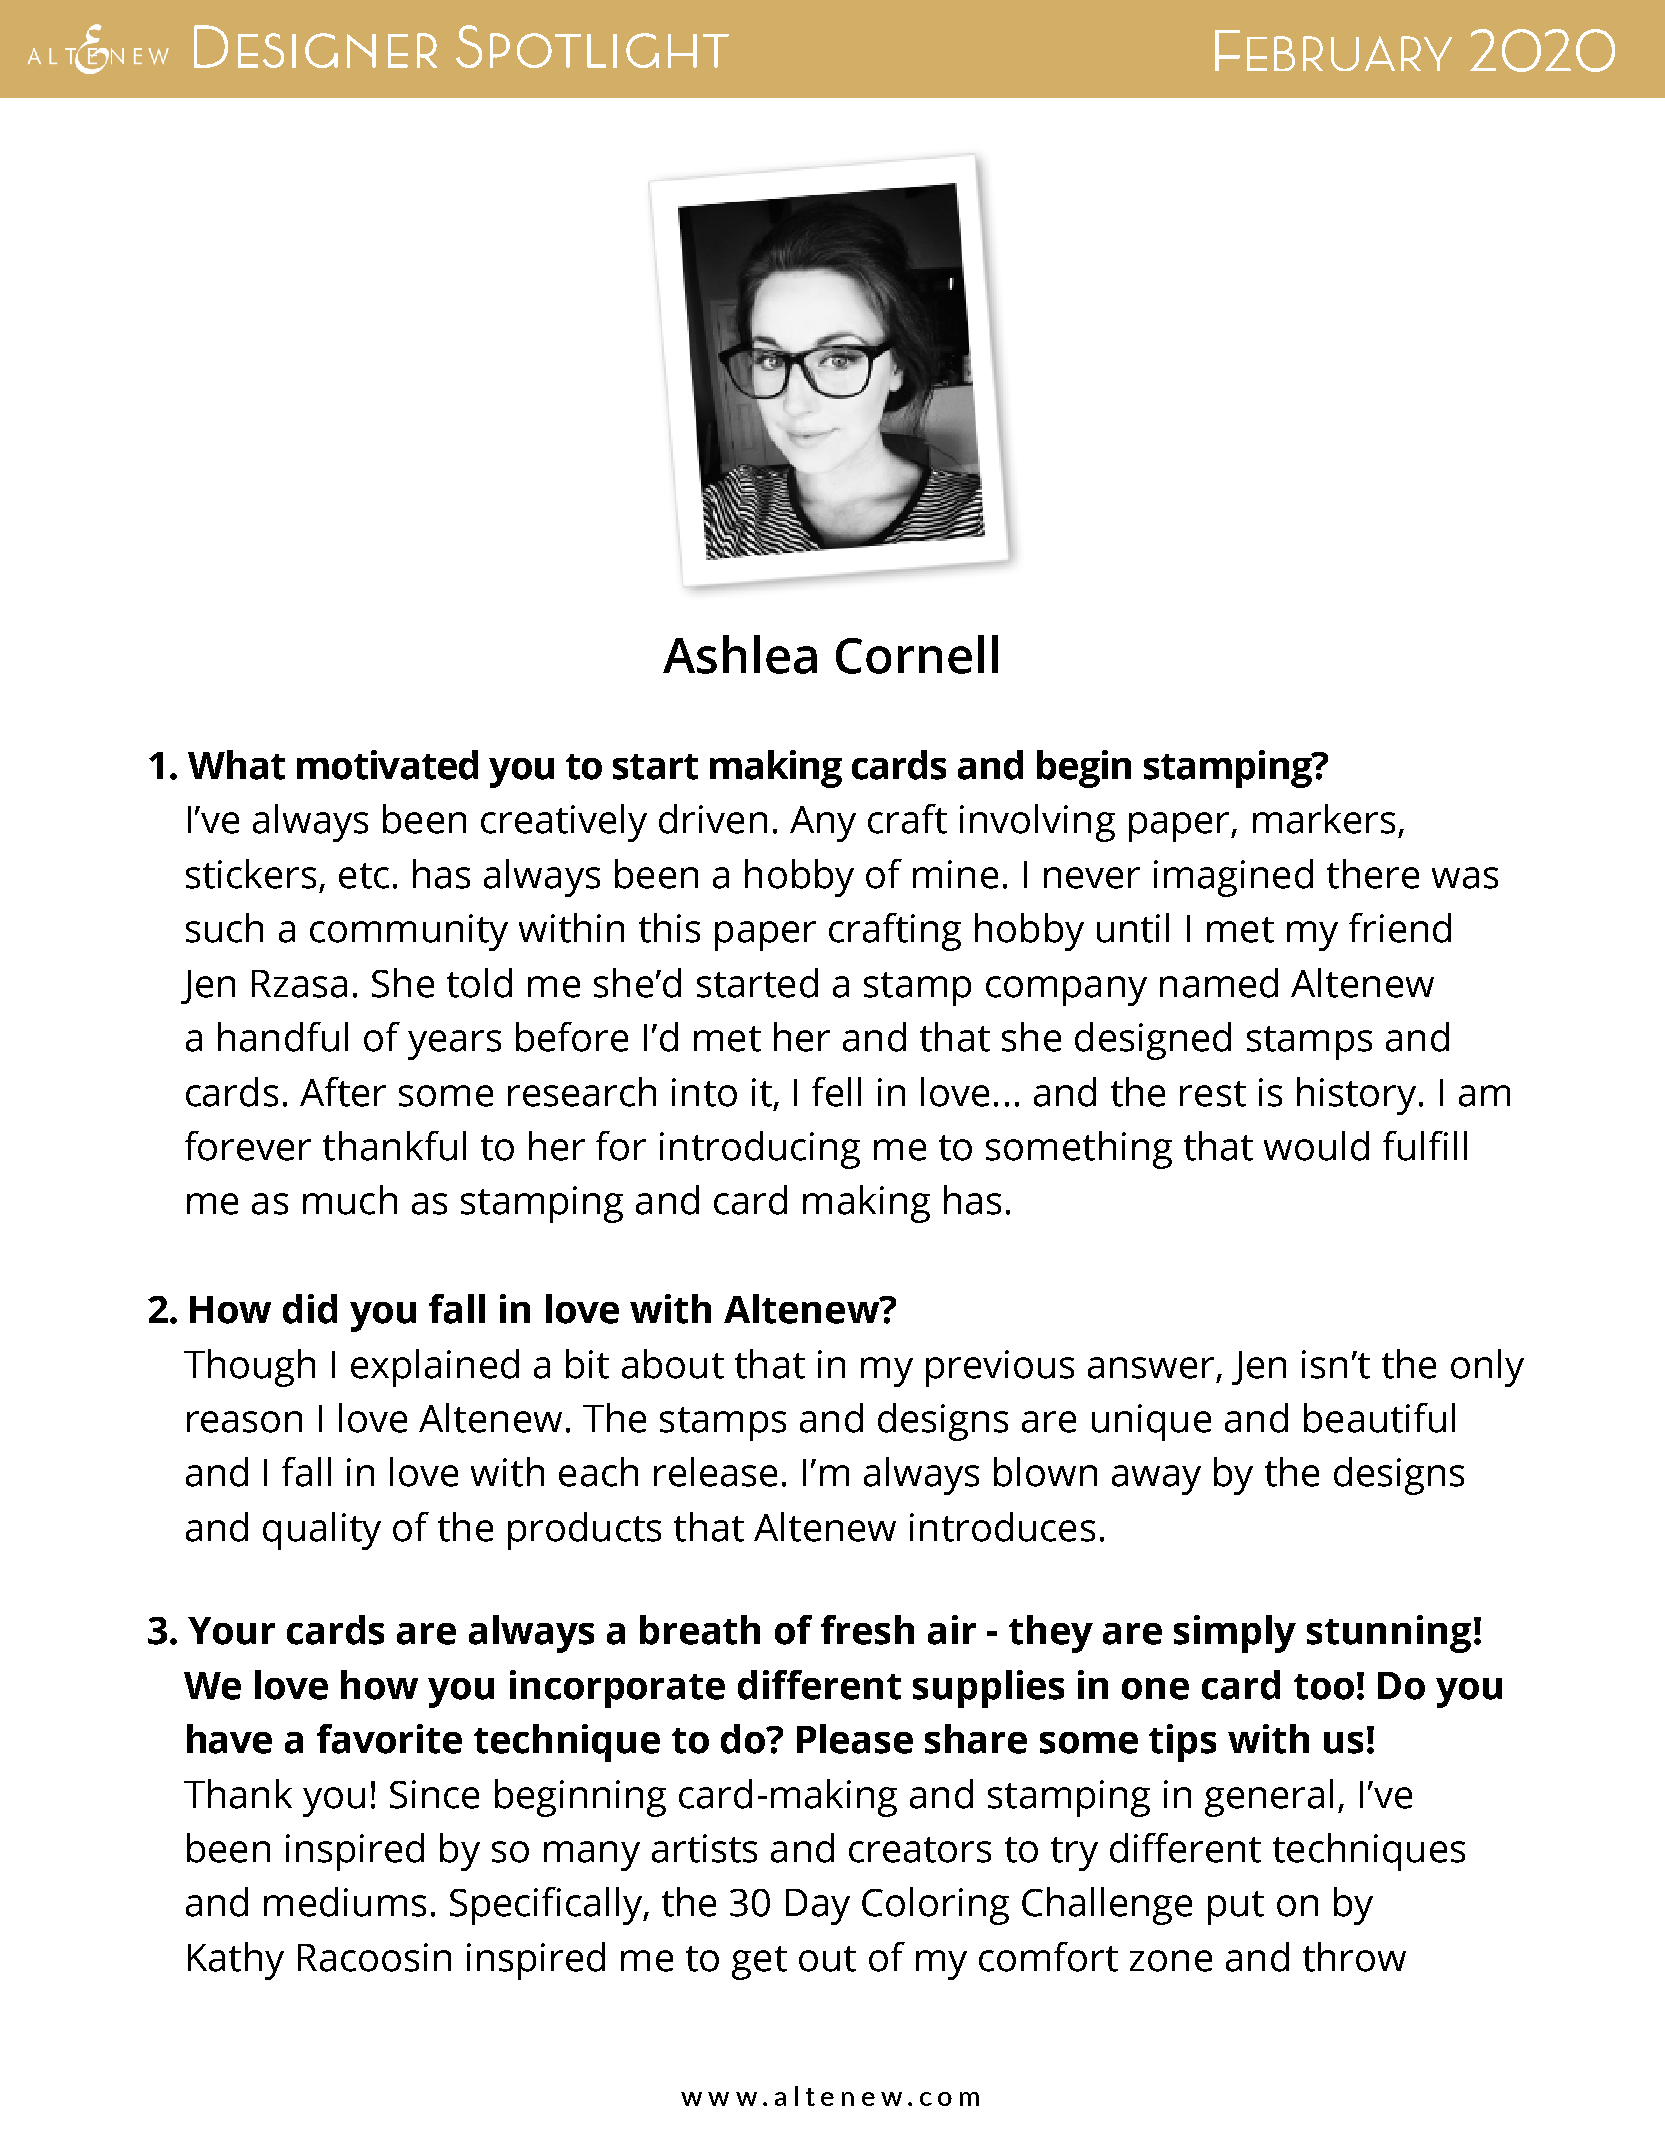 The image size is (1665, 2155). What do you see at coordinates (917, 654) in the screenshot?
I see `Cornell` at bounding box center [917, 654].
